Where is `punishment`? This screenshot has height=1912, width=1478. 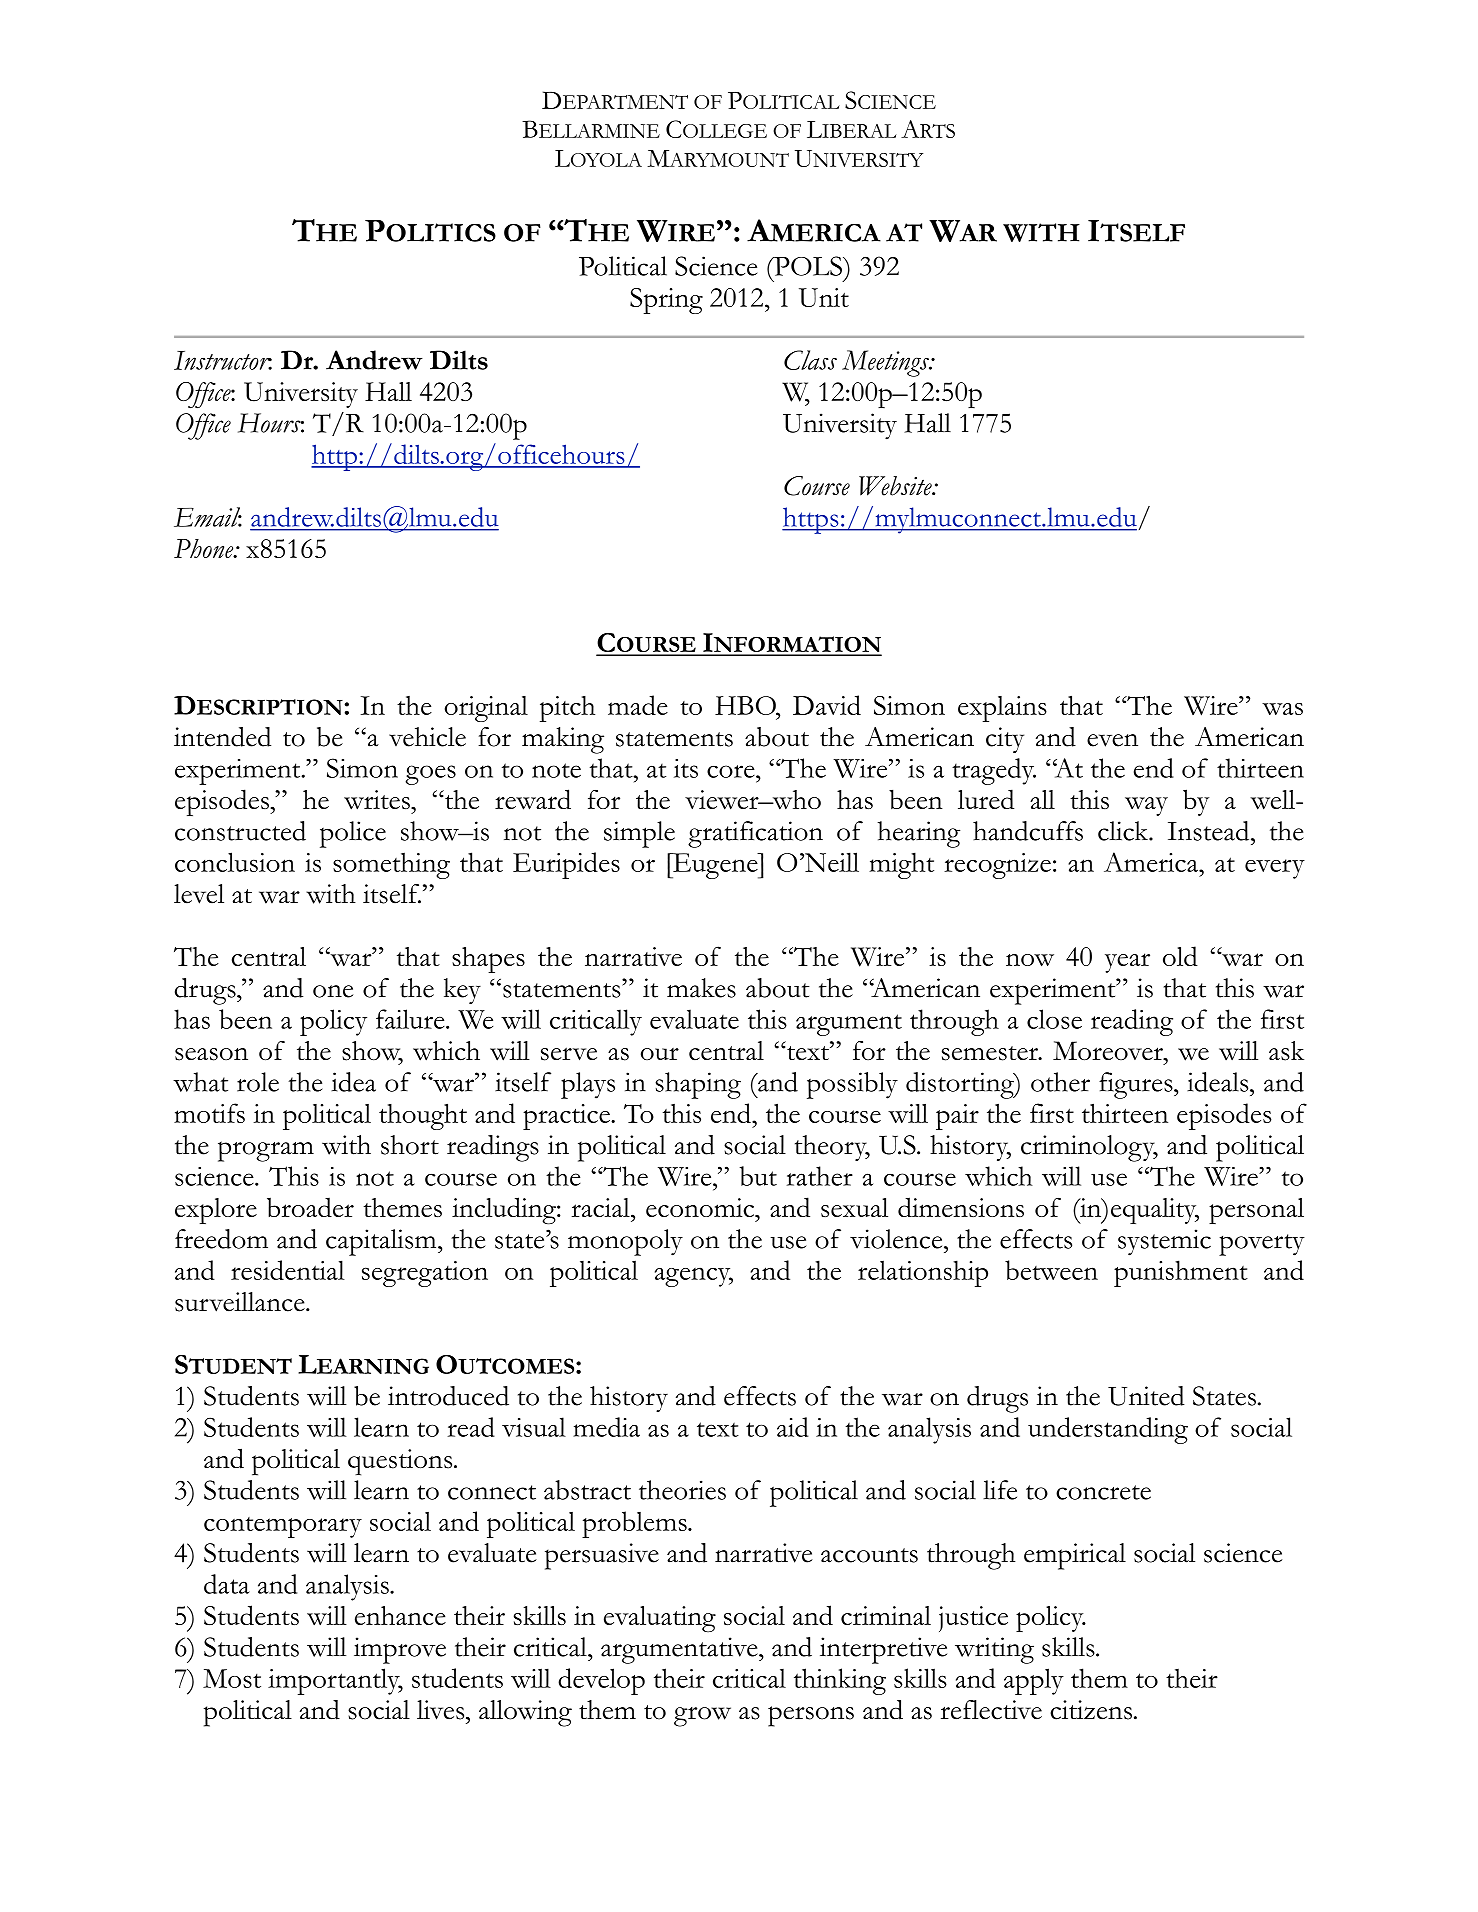 punishment is located at coordinates (1181, 1273).
